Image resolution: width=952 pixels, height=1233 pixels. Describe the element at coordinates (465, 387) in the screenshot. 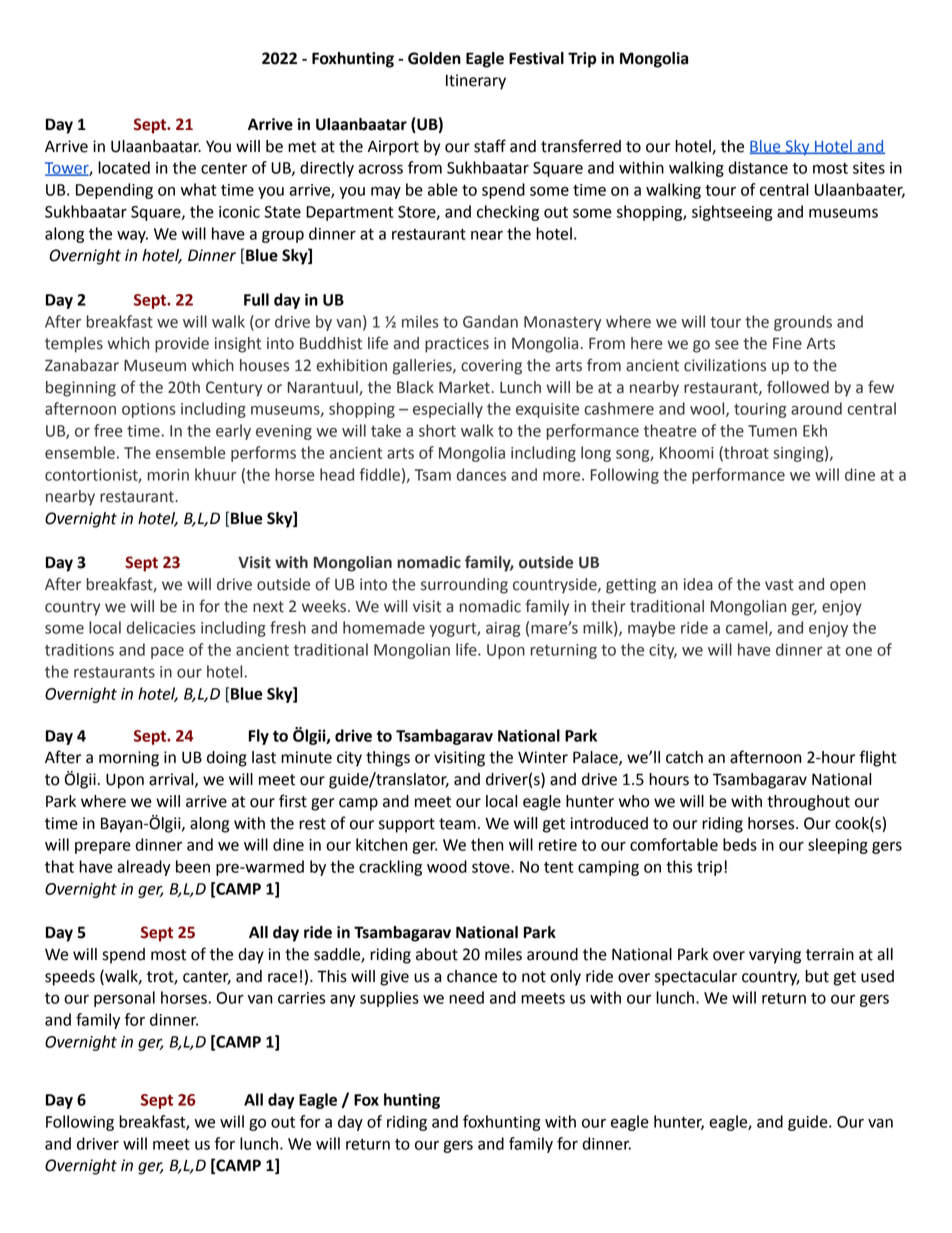

I see `Market` at that location.
